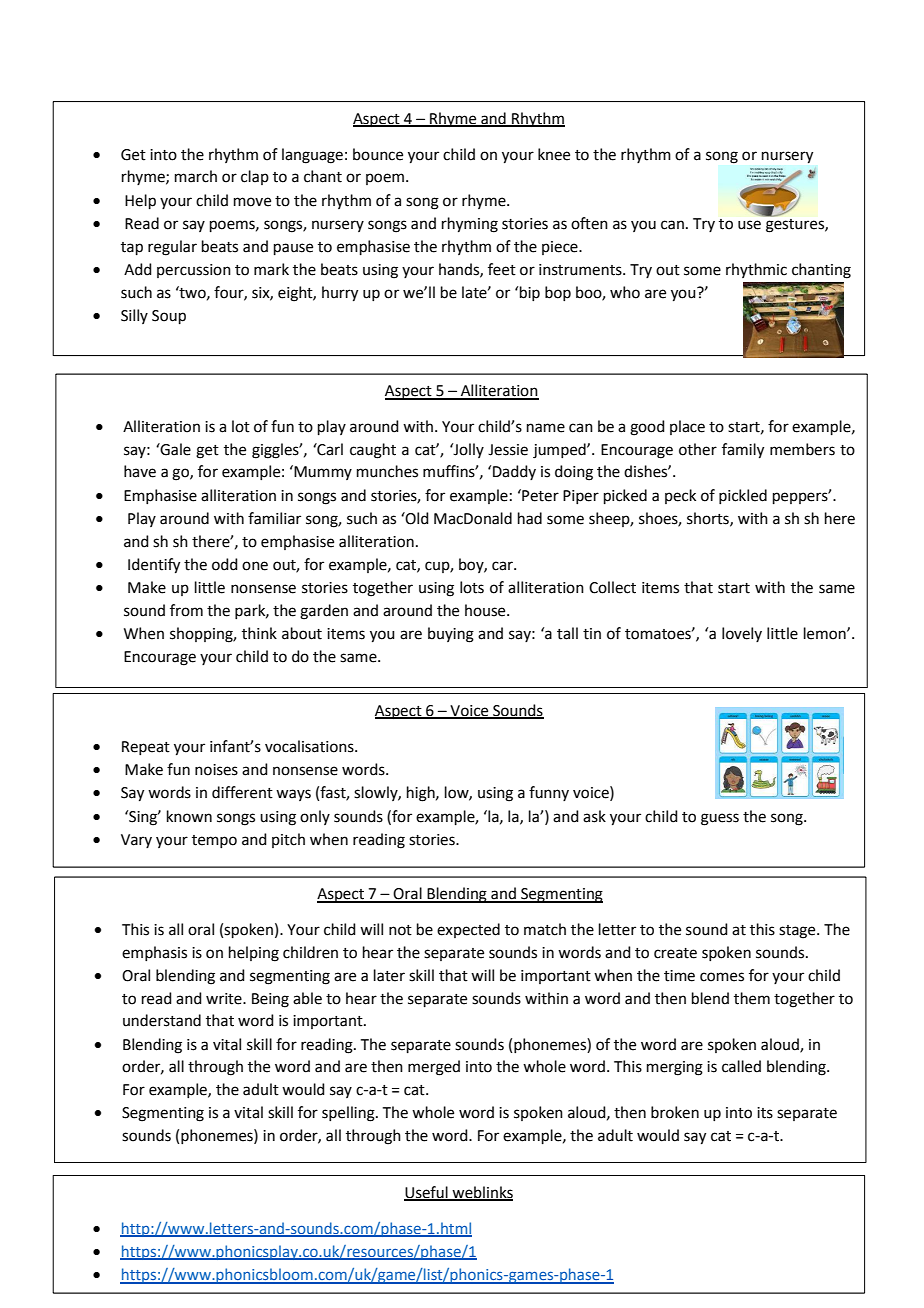 Image resolution: width=924 pixels, height=1308 pixels. I want to click on Useful, so click(427, 1193).
